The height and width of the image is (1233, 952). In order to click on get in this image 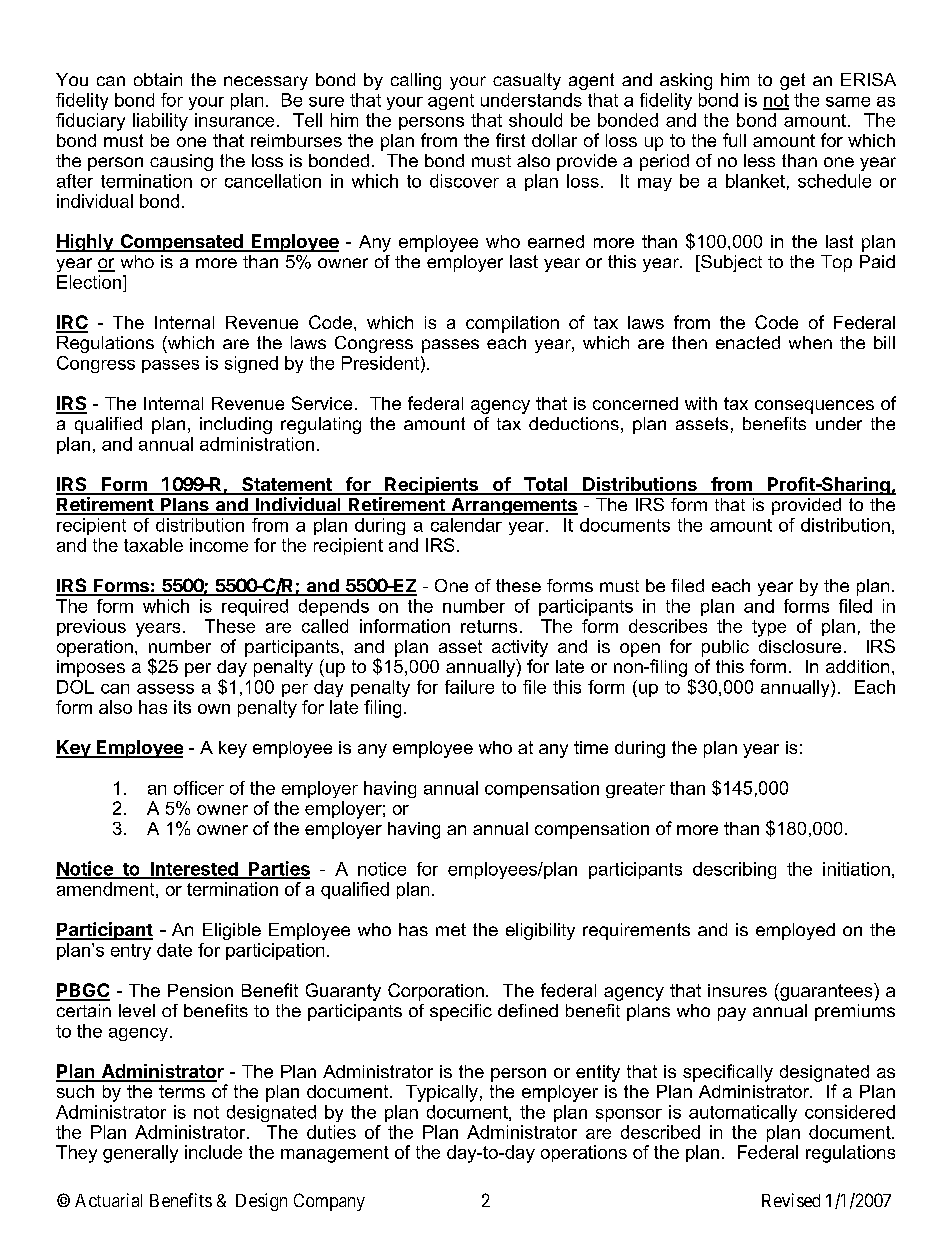, I will do `click(792, 81)`.
